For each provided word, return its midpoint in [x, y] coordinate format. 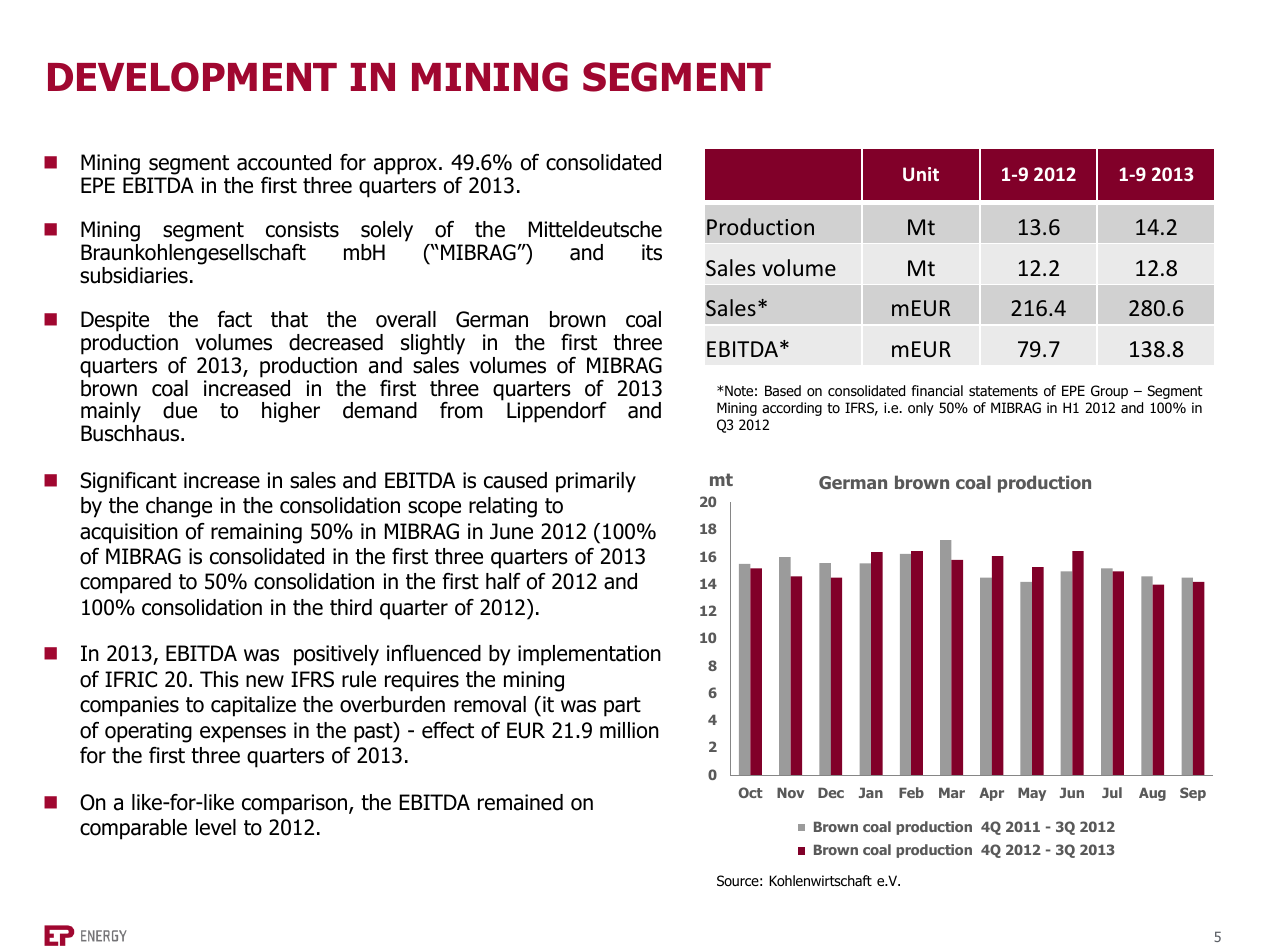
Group [1109, 392]
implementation [589, 655]
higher [291, 412]
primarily [596, 482]
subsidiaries [134, 275]
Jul [1112, 792]
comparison [294, 804]
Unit [921, 174]
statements [1003, 391]
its [652, 252]
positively [336, 655]
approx [407, 166]
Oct [751, 792]
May [1032, 794]
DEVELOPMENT [192, 77]
